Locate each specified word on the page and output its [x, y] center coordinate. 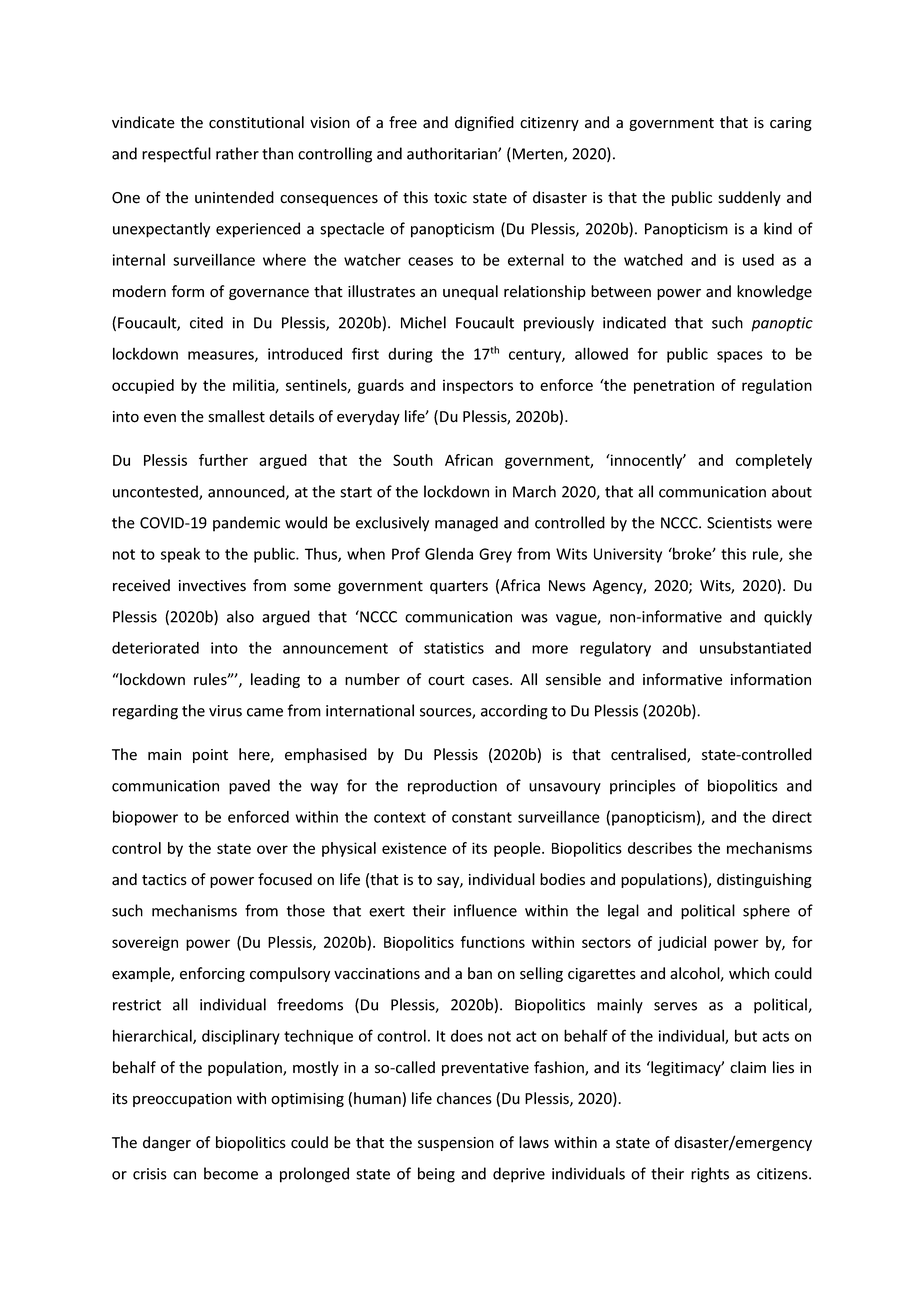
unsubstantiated [755, 647]
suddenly [749, 198]
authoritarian [453, 153]
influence [485, 910]
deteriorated [155, 648]
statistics [454, 648]
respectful [176, 155]
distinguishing [764, 880]
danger [167, 1143]
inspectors [478, 386]
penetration [674, 386]
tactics [164, 880]
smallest [236, 416]
